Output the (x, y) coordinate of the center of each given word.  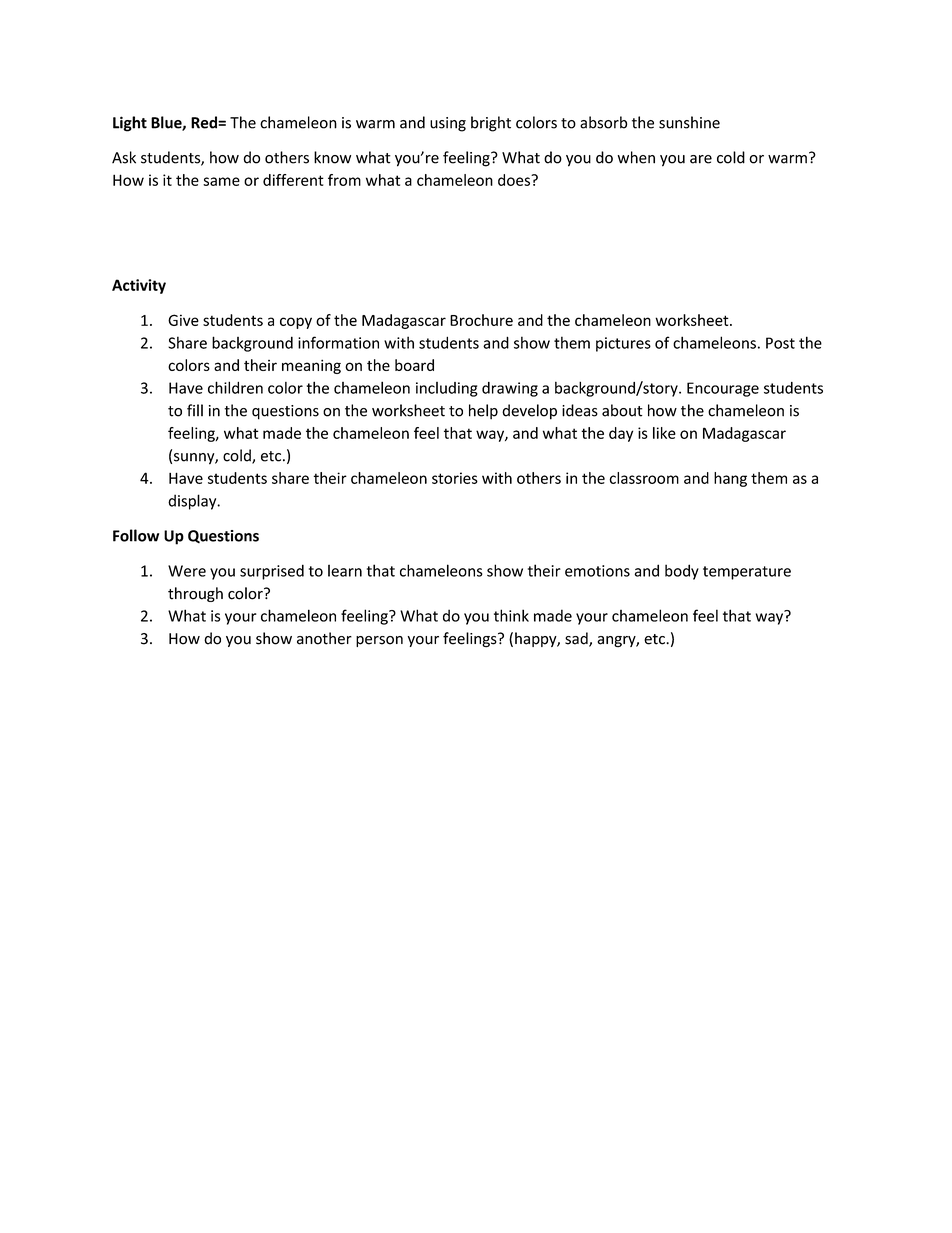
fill (195, 410)
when (636, 157)
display (193, 502)
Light (130, 124)
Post (780, 343)
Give (183, 320)
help (483, 412)
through (195, 594)
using (448, 124)
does (515, 180)
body (682, 572)
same (221, 181)
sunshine (689, 122)
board (414, 365)
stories (455, 478)
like (664, 433)
